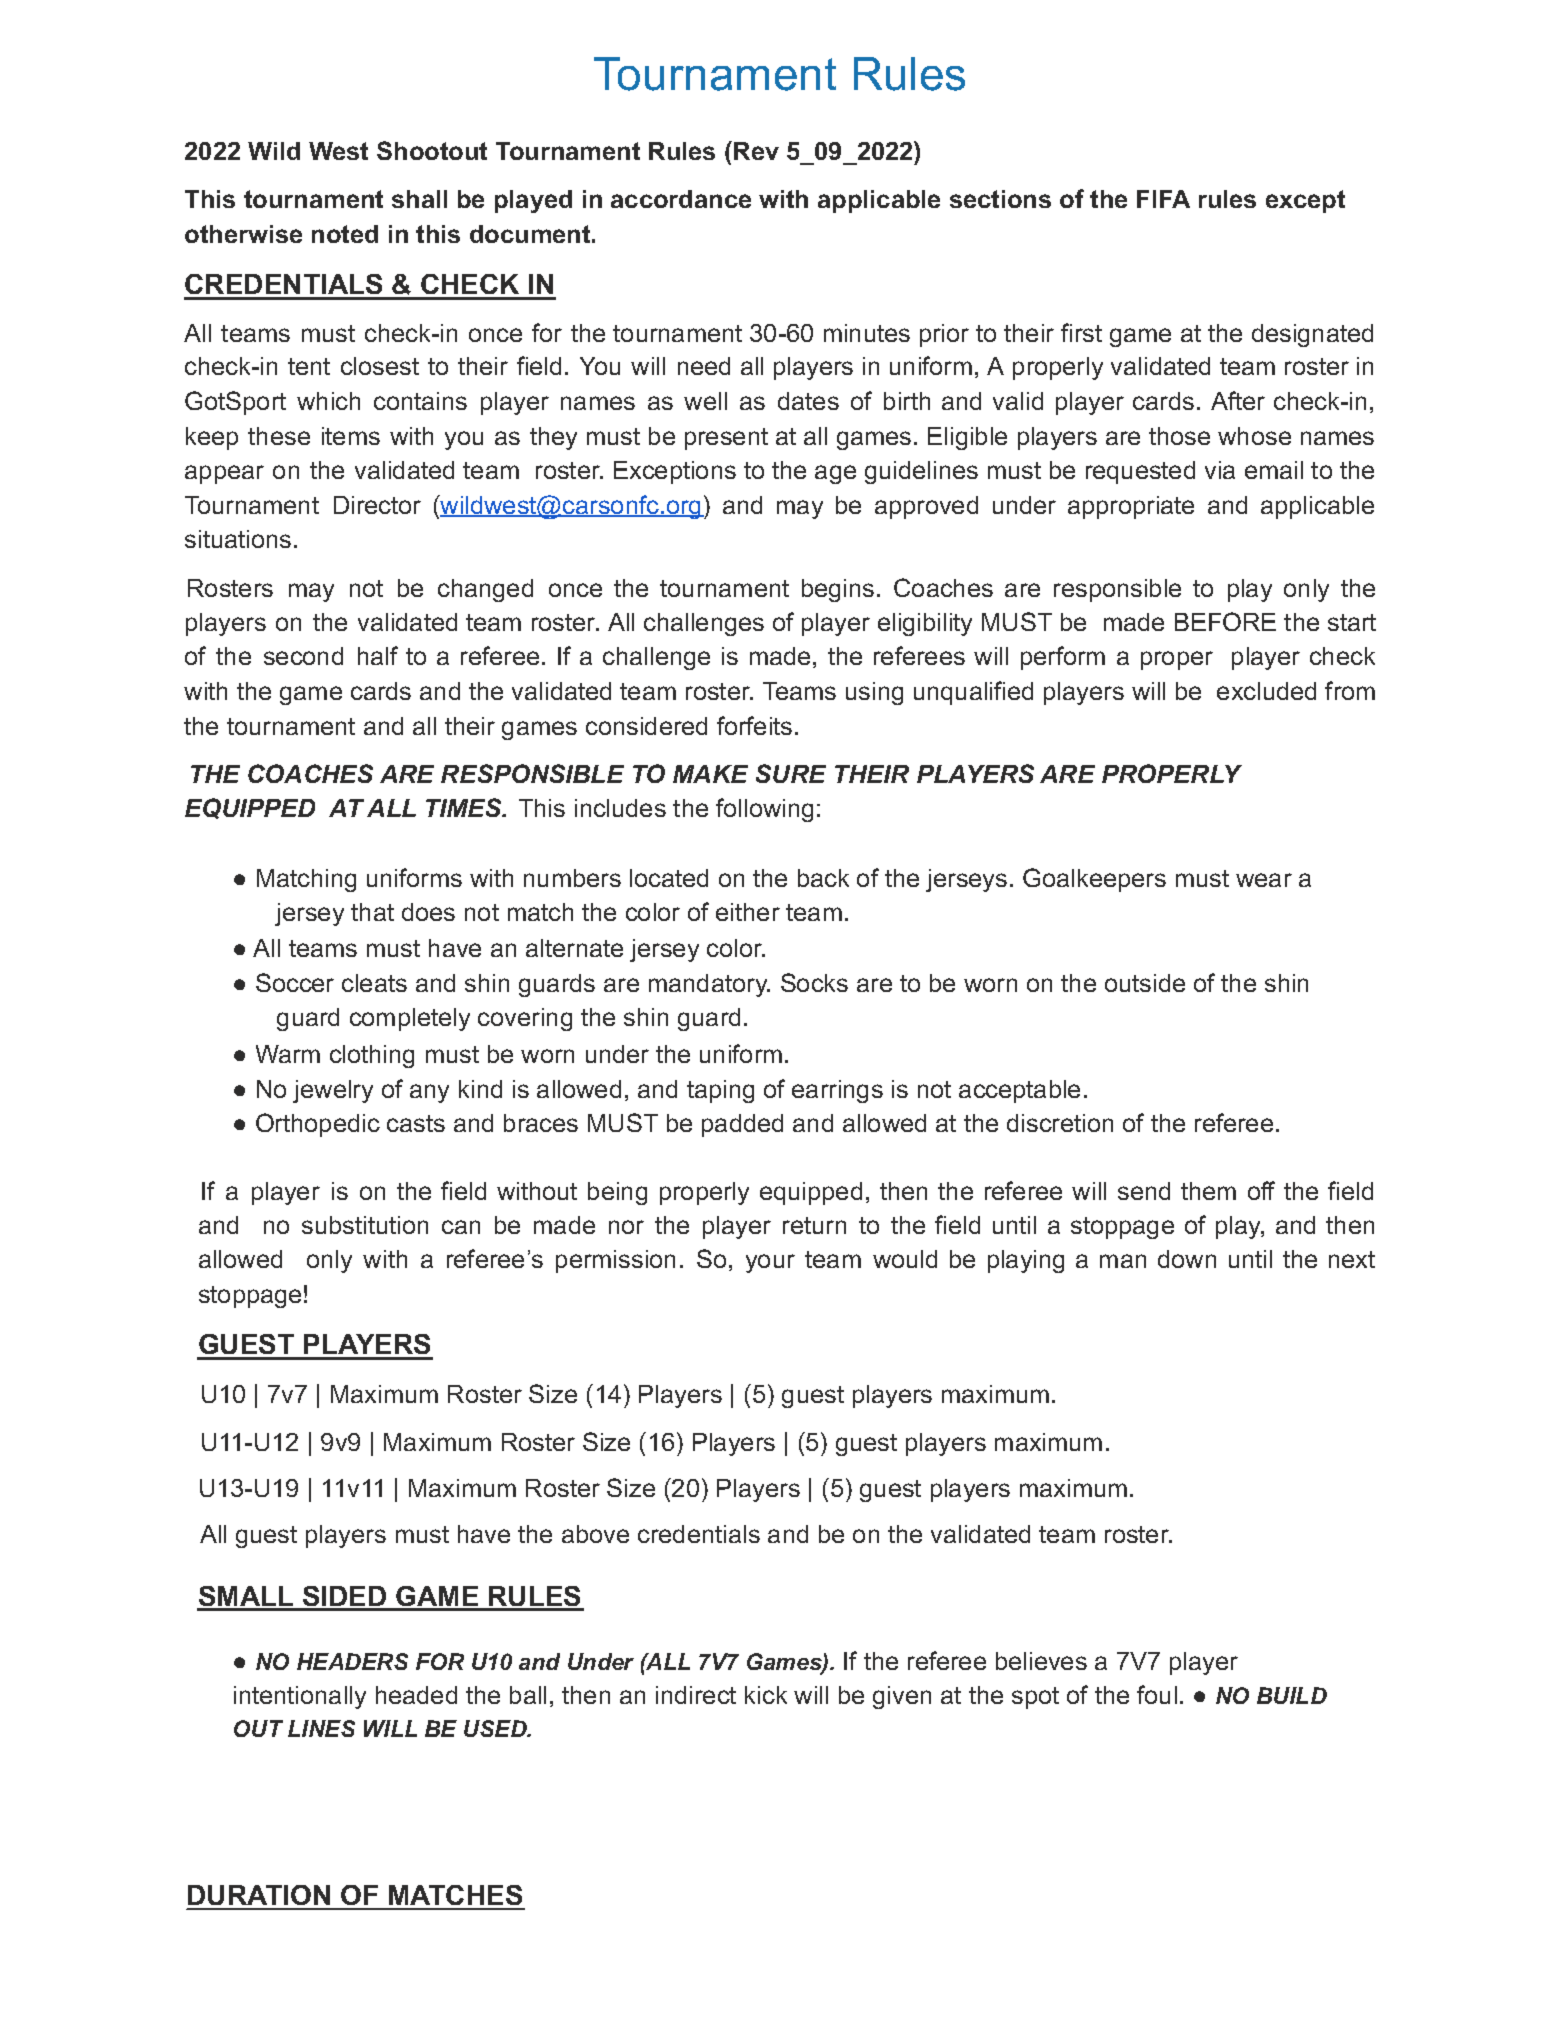  Describe the element at coordinates (1220, 470) in the screenshot. I see `via` at that location.
